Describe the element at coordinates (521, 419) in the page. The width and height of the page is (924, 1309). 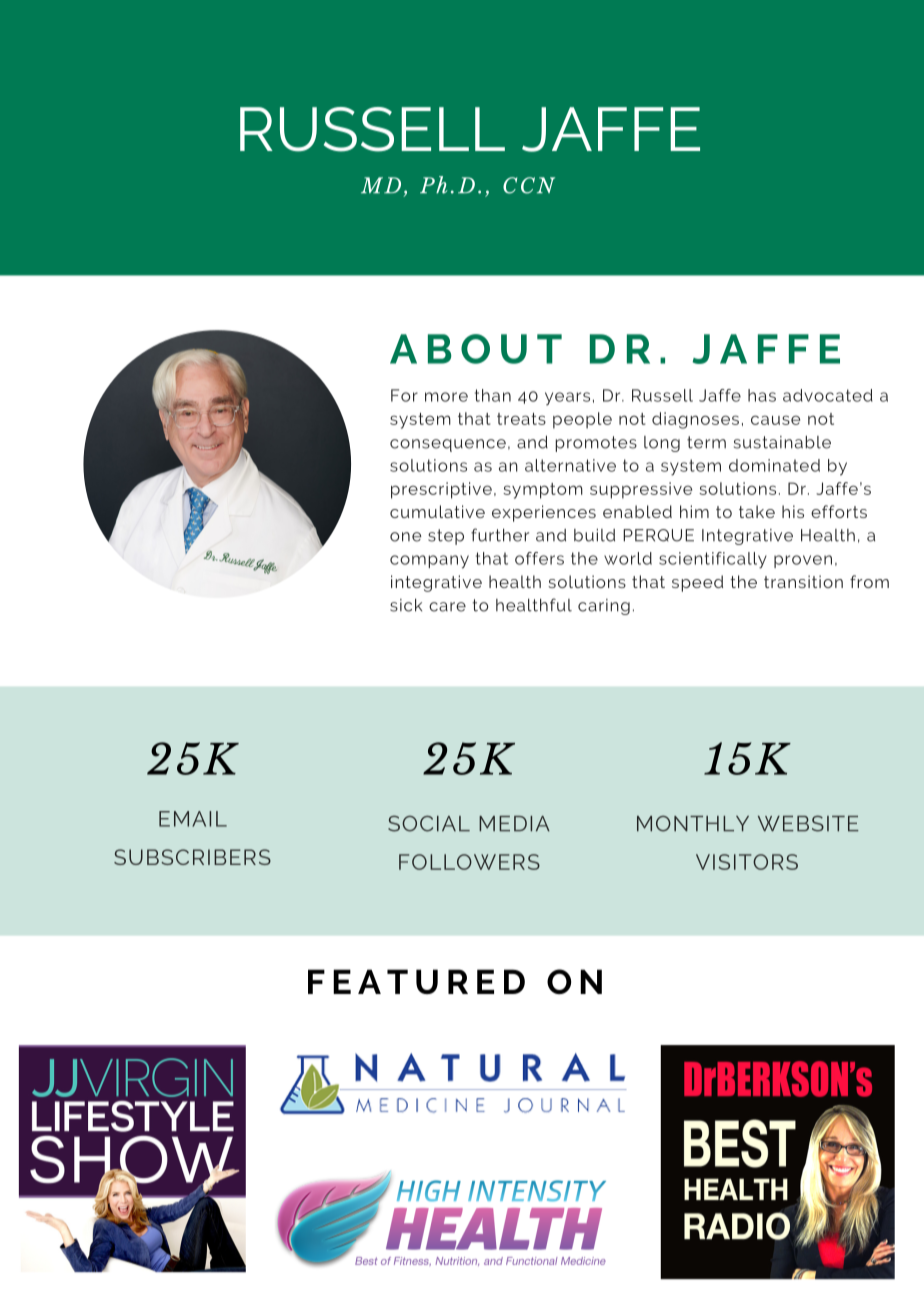
I see `treats` at that location.
